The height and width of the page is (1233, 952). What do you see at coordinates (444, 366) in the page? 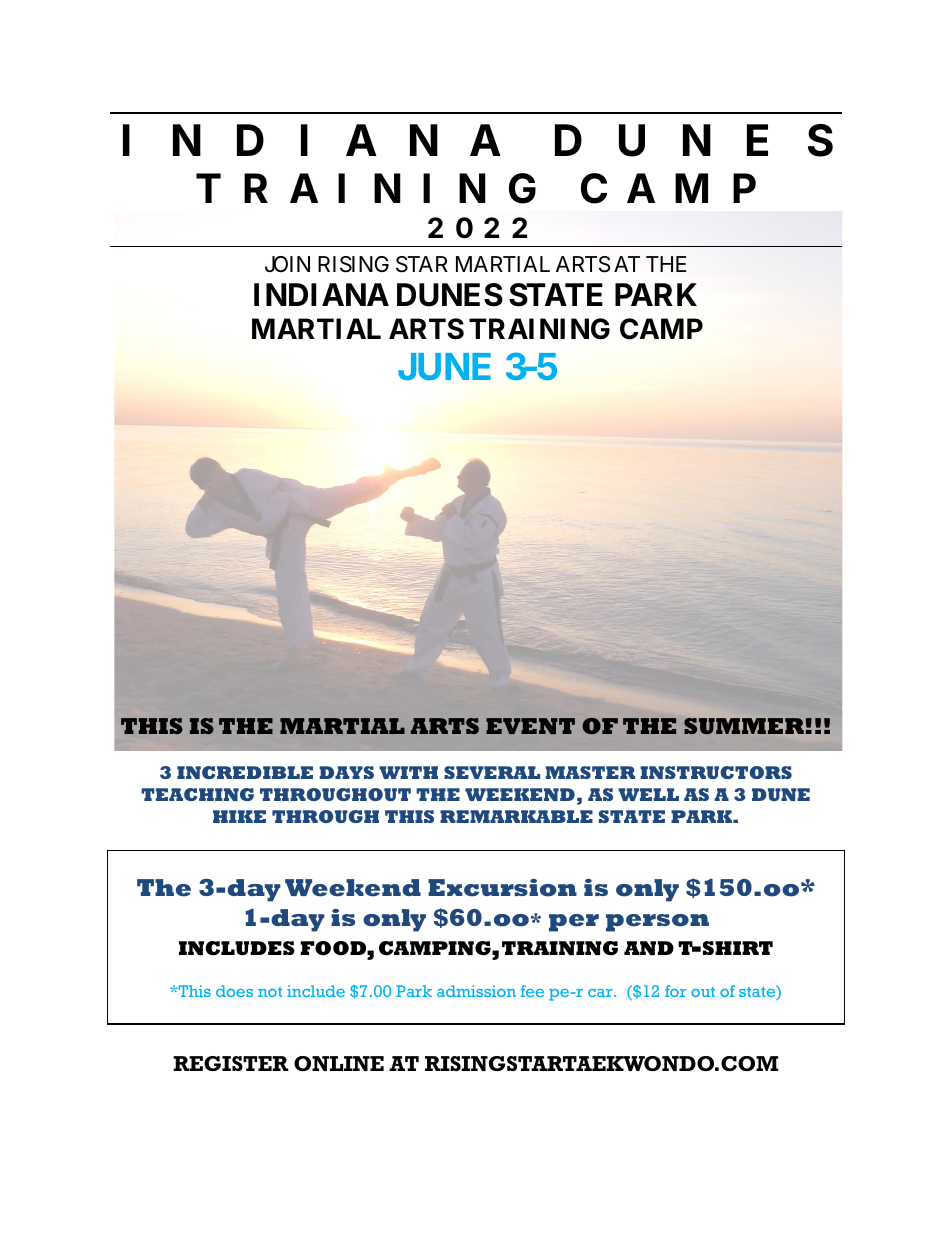
I see `JUNE` at bounding box center [444, 366].
